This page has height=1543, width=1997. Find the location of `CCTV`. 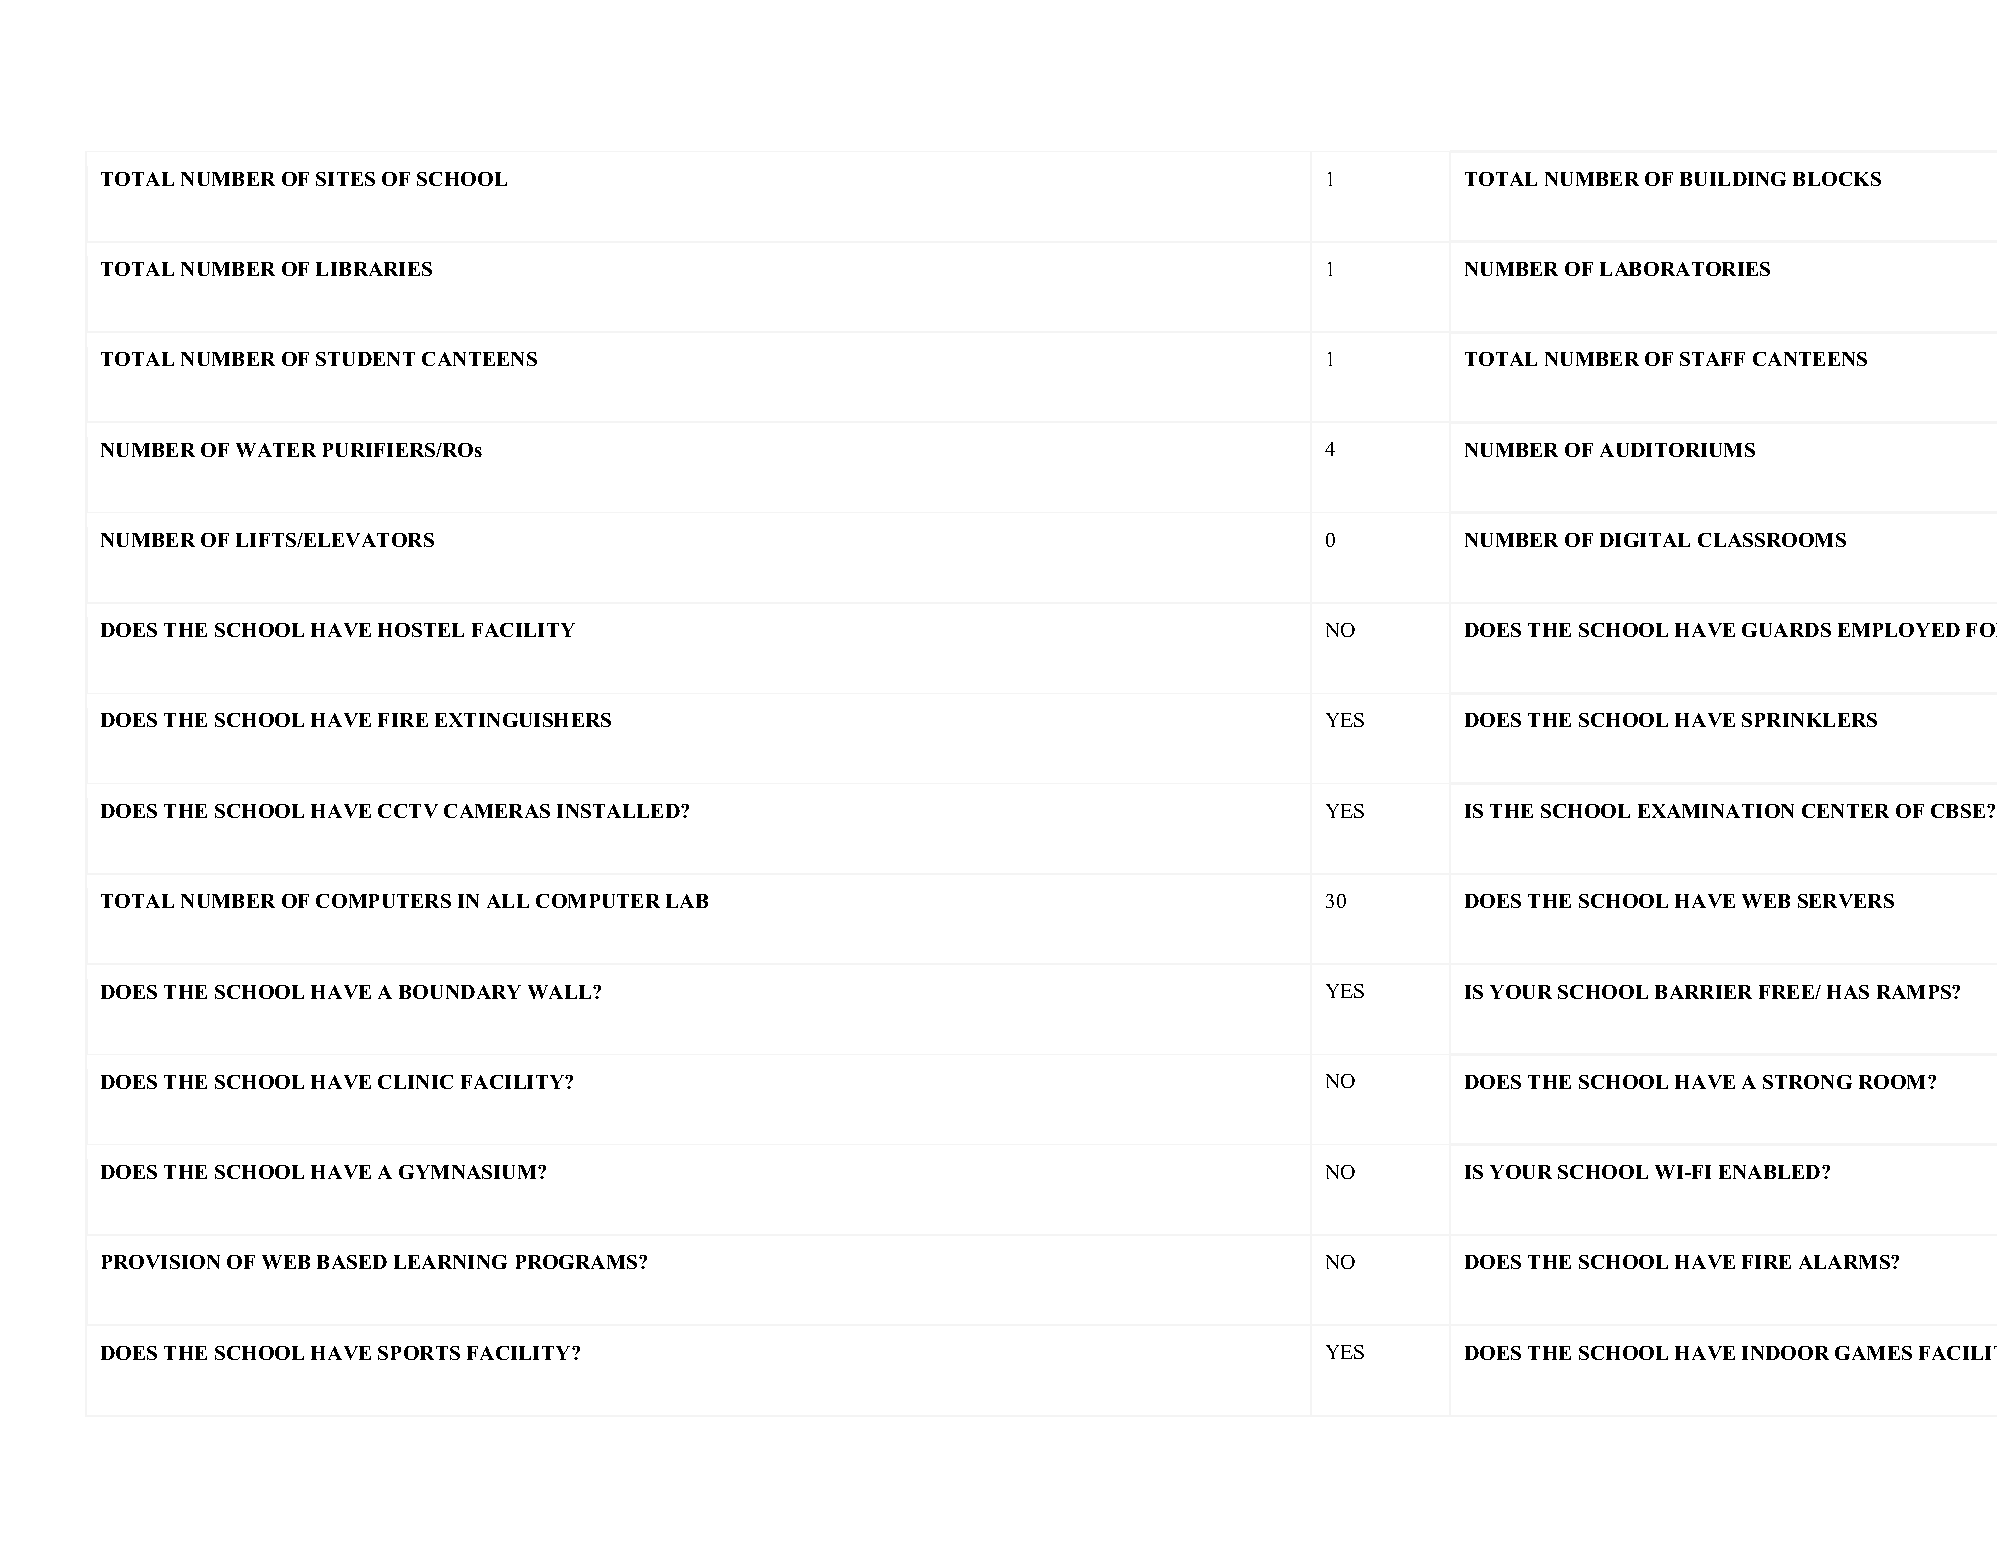

CCTV is located at coordinates (408, 811).
